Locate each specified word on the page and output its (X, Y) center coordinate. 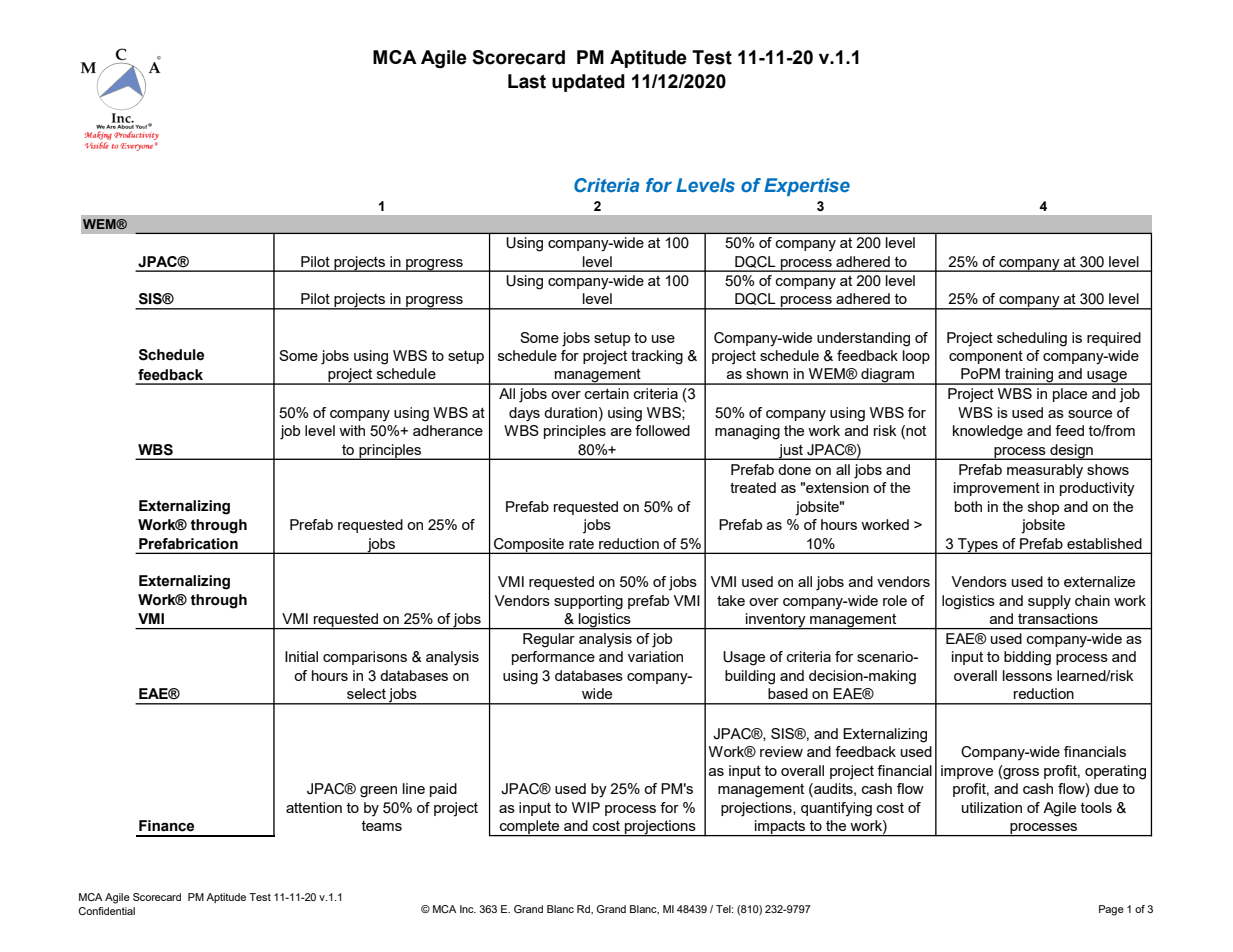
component (986, 357)
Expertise (807, 187)
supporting (588, 602)
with (352, 430)
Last (527, 81)
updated (588, 83)
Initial (301, 656)
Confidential (106, 911)
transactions (1058, 618)
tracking (657, 357)
